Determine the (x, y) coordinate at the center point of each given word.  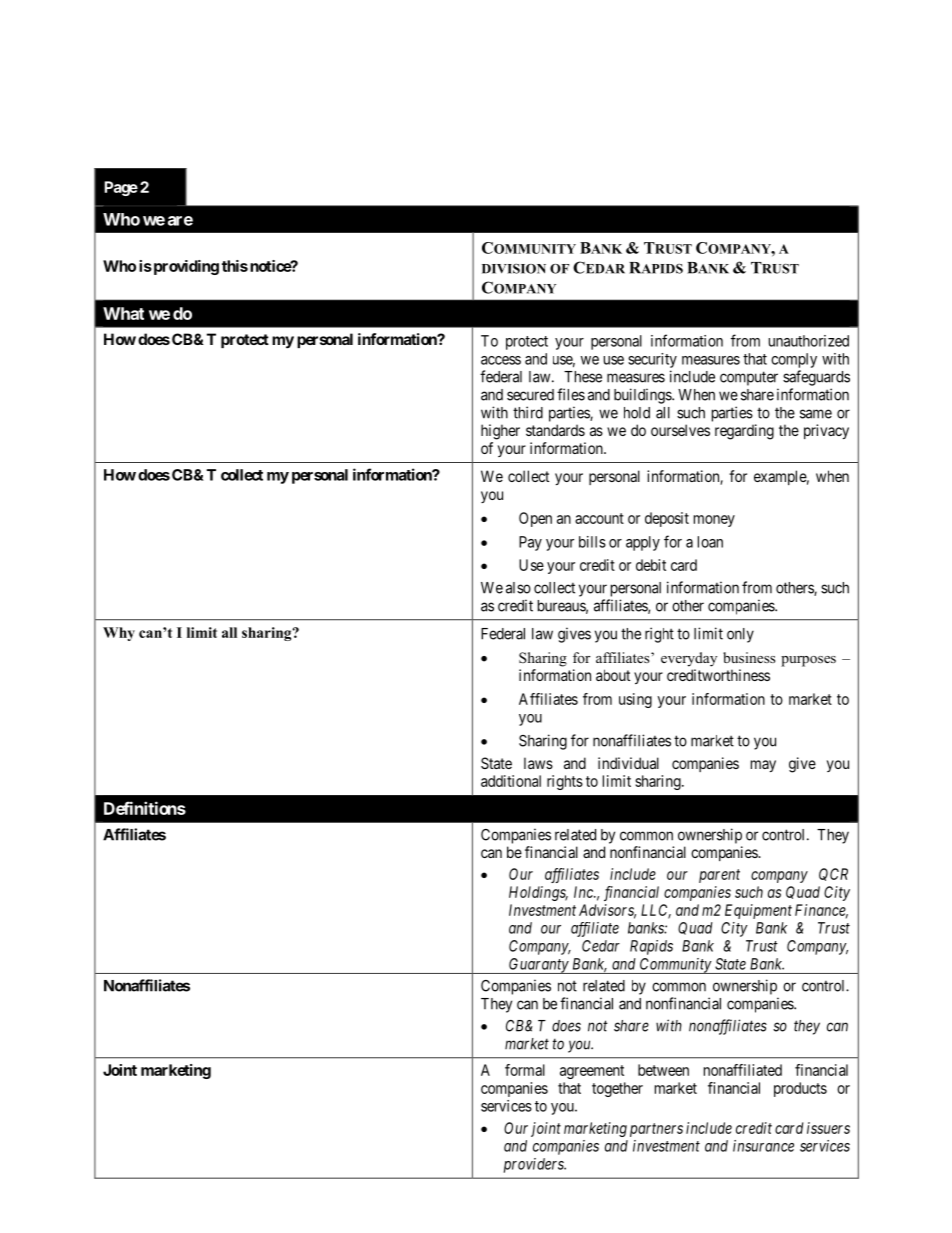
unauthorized (809, 341)
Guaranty (538, 966)
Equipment (758, 911)
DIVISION (514, 269)
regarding (744, 432)
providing (185, 267)
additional (511, 781)
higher (500, 432)
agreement (592, 1072)
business (749, 657)
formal (525, 1070)
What (123, 313)
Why (119, 634)
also (518, 588)
